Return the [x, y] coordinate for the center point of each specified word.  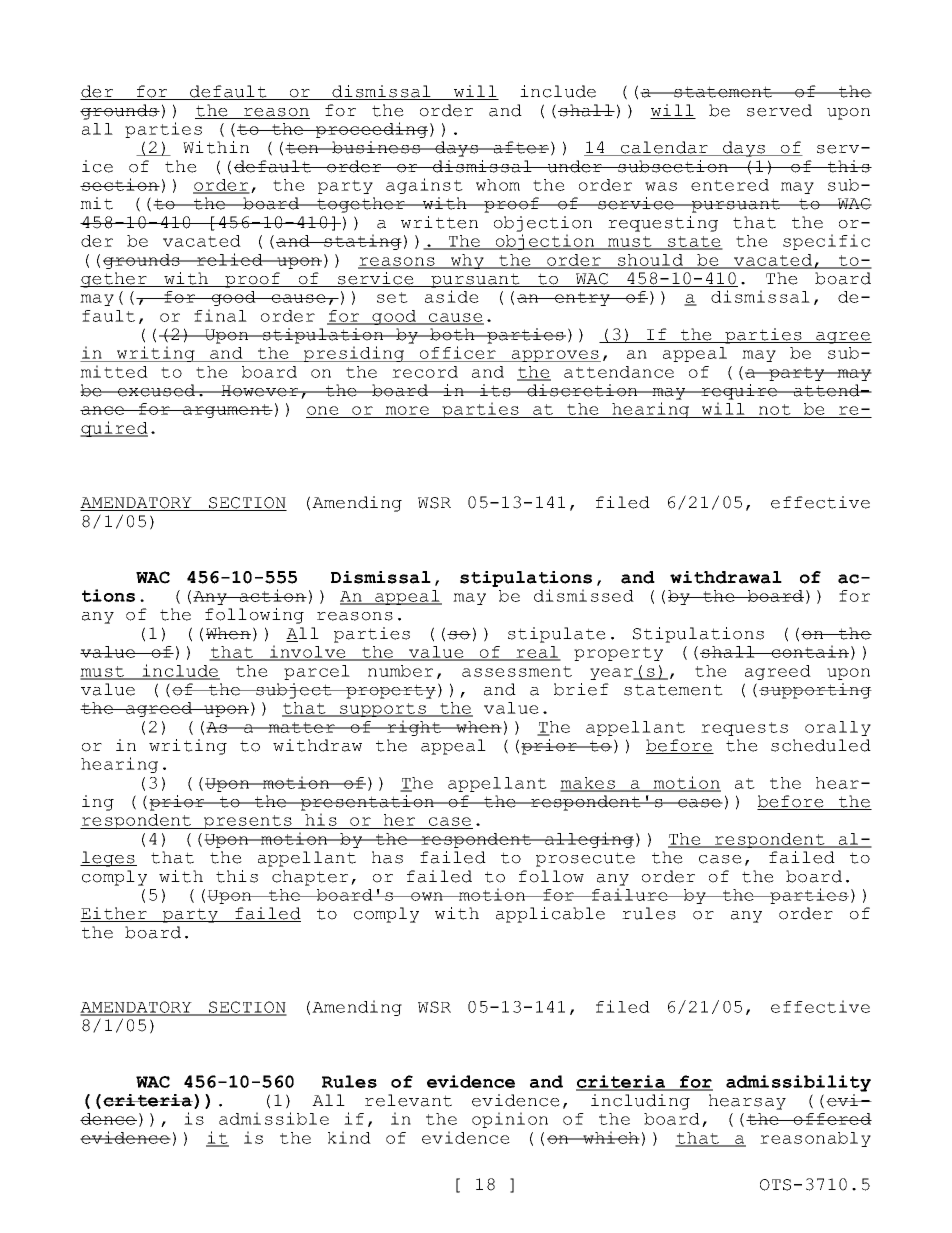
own [427, 896]
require [739, 392]
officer [457, 354]
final [220, 315]
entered [730, 185]
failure [630, 894]
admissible [274, 1118]
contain [809, 651]
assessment [517, 671]
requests [744, 729]
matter [301, 727]
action [272, 595]
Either [114, 914]
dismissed [584, 595]
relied [230, 259]
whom [498, 185]
